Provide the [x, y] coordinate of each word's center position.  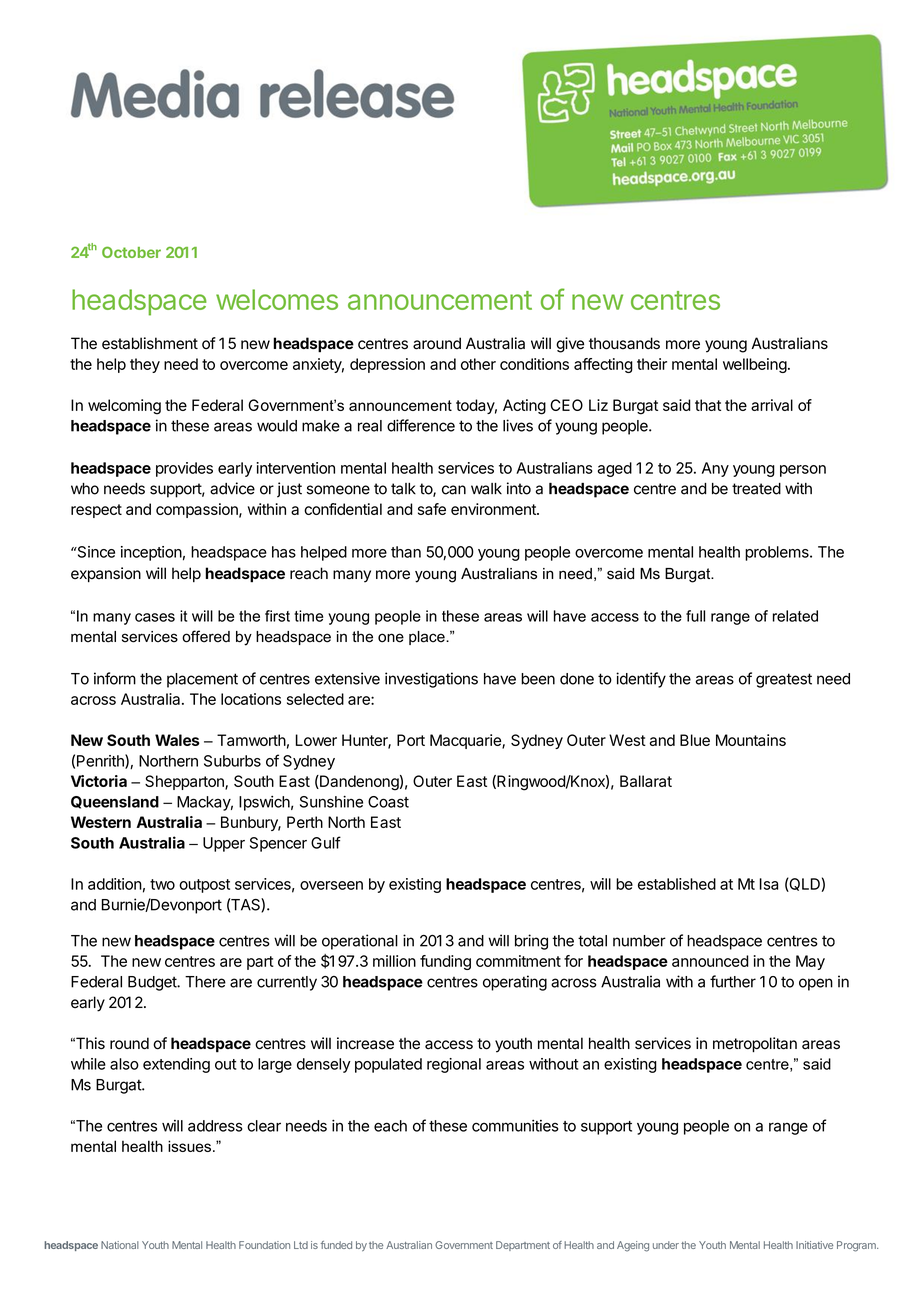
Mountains [751, 740]
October [131, 252]
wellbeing [755, 365]
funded [336, 1245]
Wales [177, 740]
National [120, 1245]
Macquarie [466, 741]
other [478, 364]
